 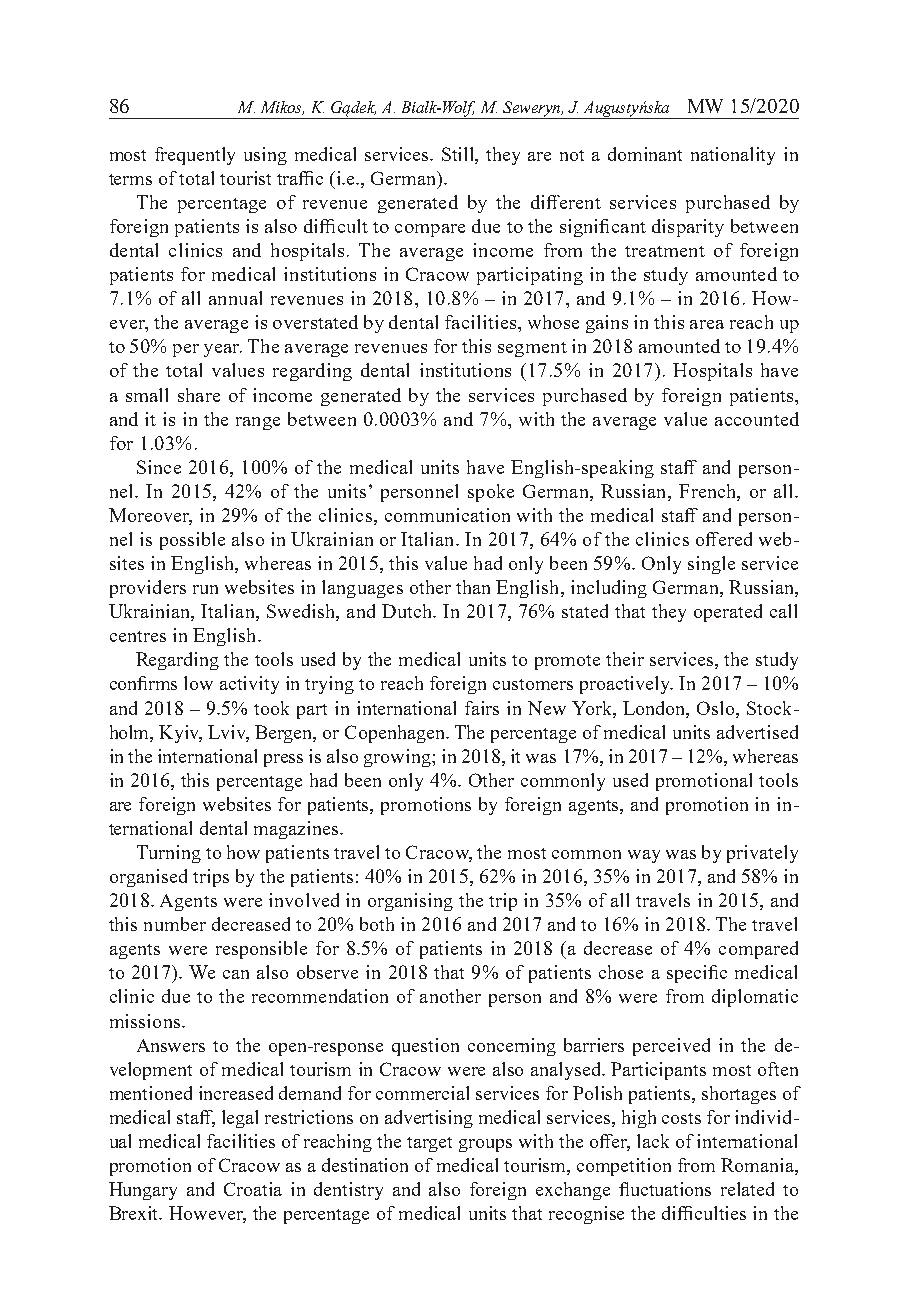 I want to click on Croatia, so click(x=253, y=1189).
